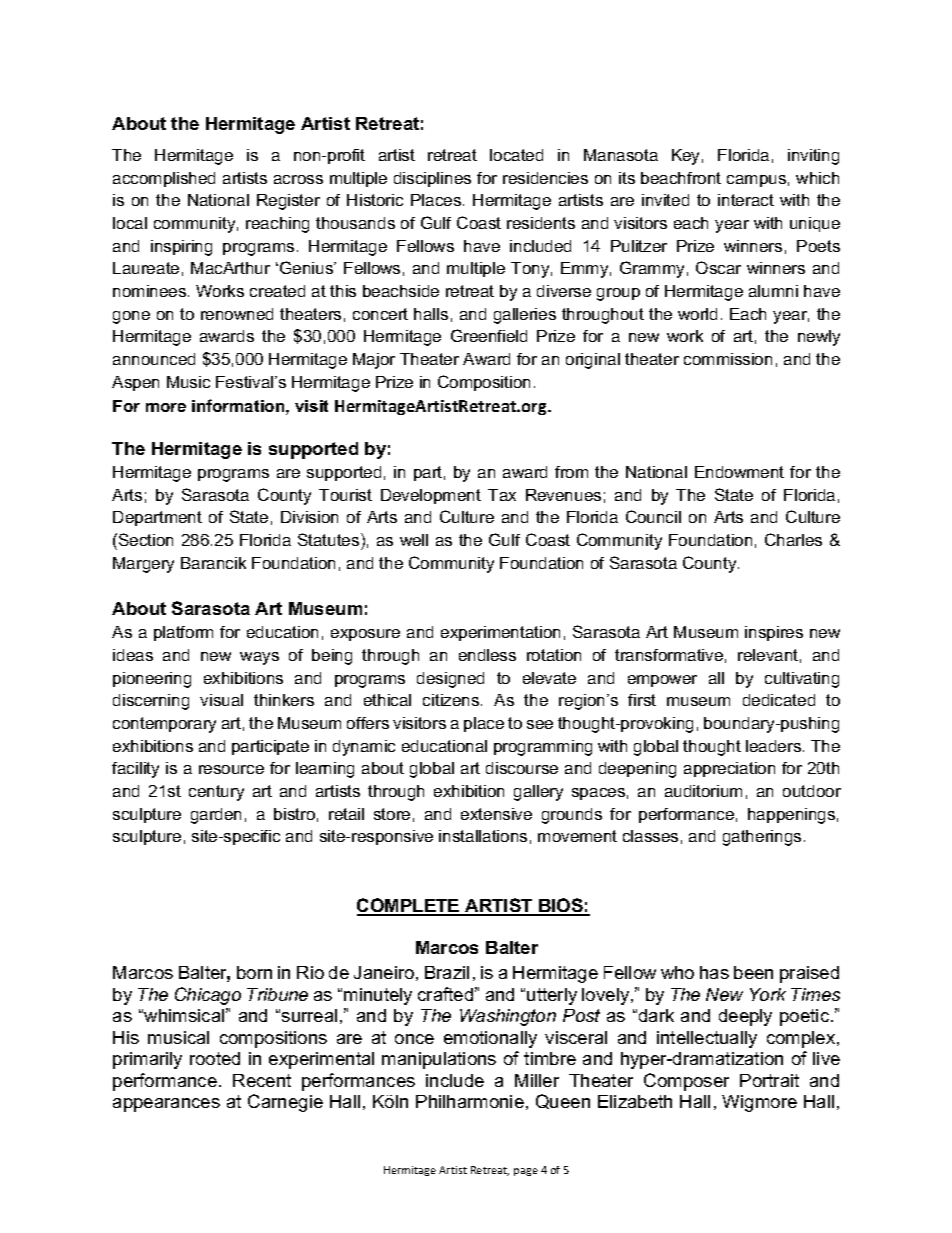 Image resolution: width=952 pixels, height=1233 pixels. What do you see at coordinates (774, 633) in the screenshot?
I see `inspires` at bounding box center [774, 633].
